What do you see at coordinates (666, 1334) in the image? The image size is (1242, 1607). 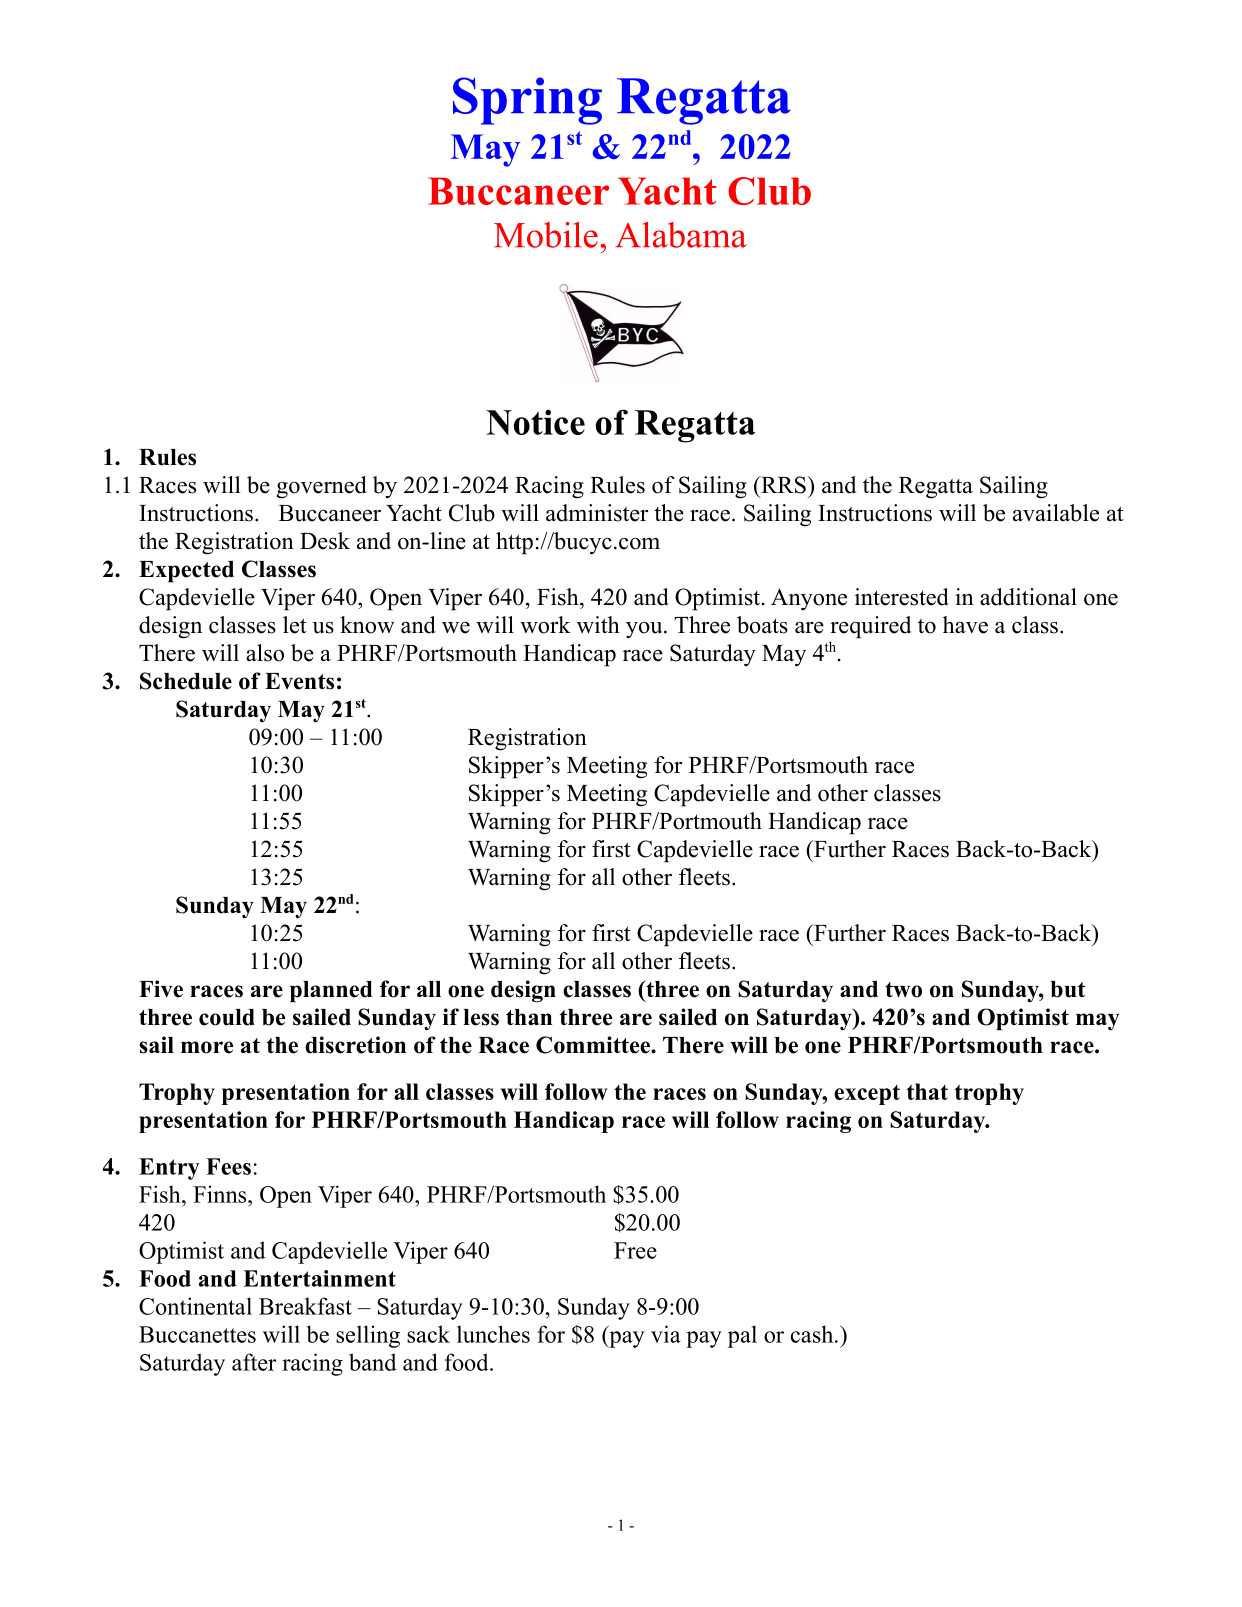 I see `via` at bounding box center [666, 1334].
